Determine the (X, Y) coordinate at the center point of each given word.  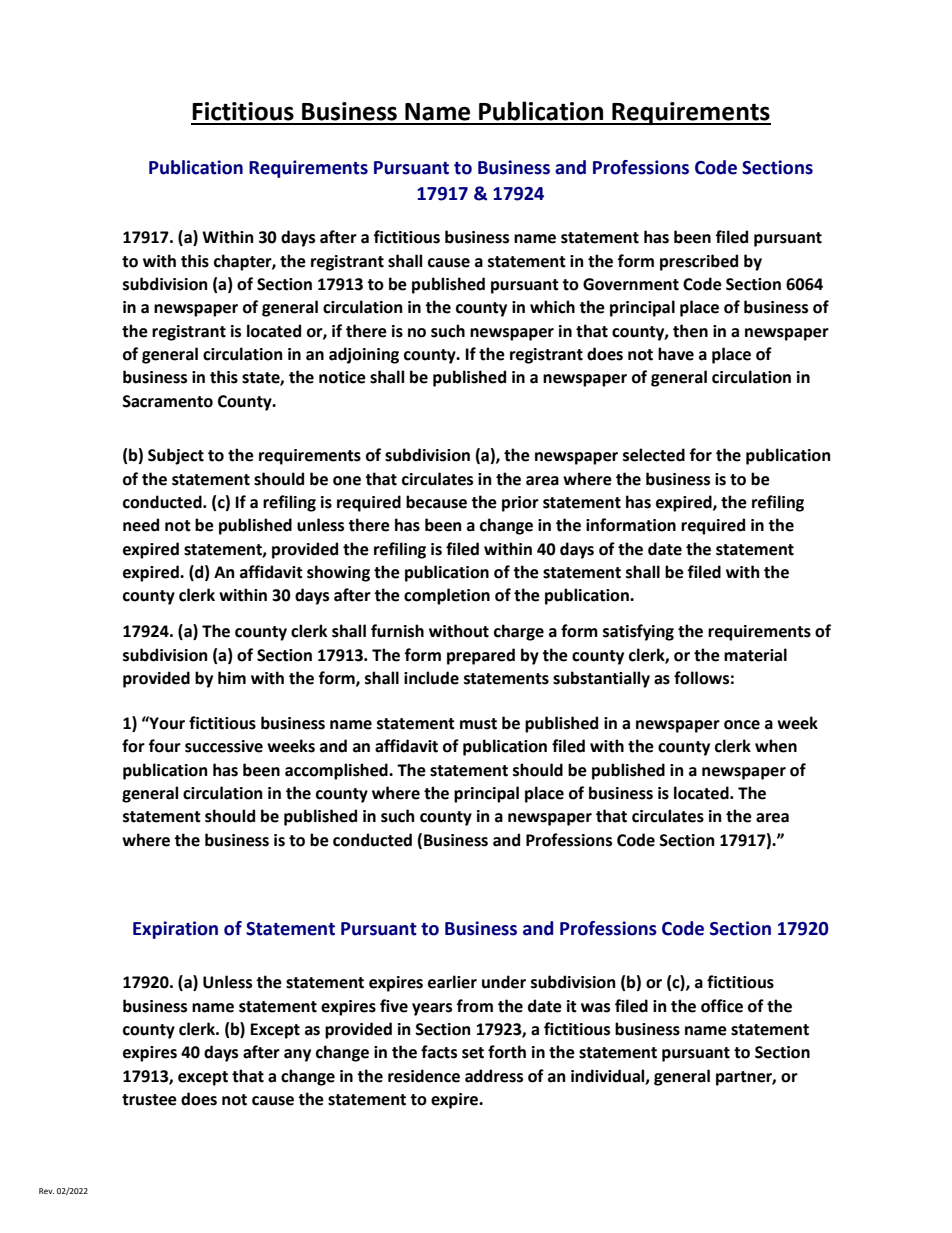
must (478, 724)
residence (424, 1076)
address (494, 1076)
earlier (452, 982)
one (347, 481)
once (742, 725)
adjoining (364, 355)
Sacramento (167, 401)
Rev (46, 1191)
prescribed (699, 262)
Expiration (175, 930)
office (722, 1006)
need (141, 525)
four (164, 746)
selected (654, 455)
